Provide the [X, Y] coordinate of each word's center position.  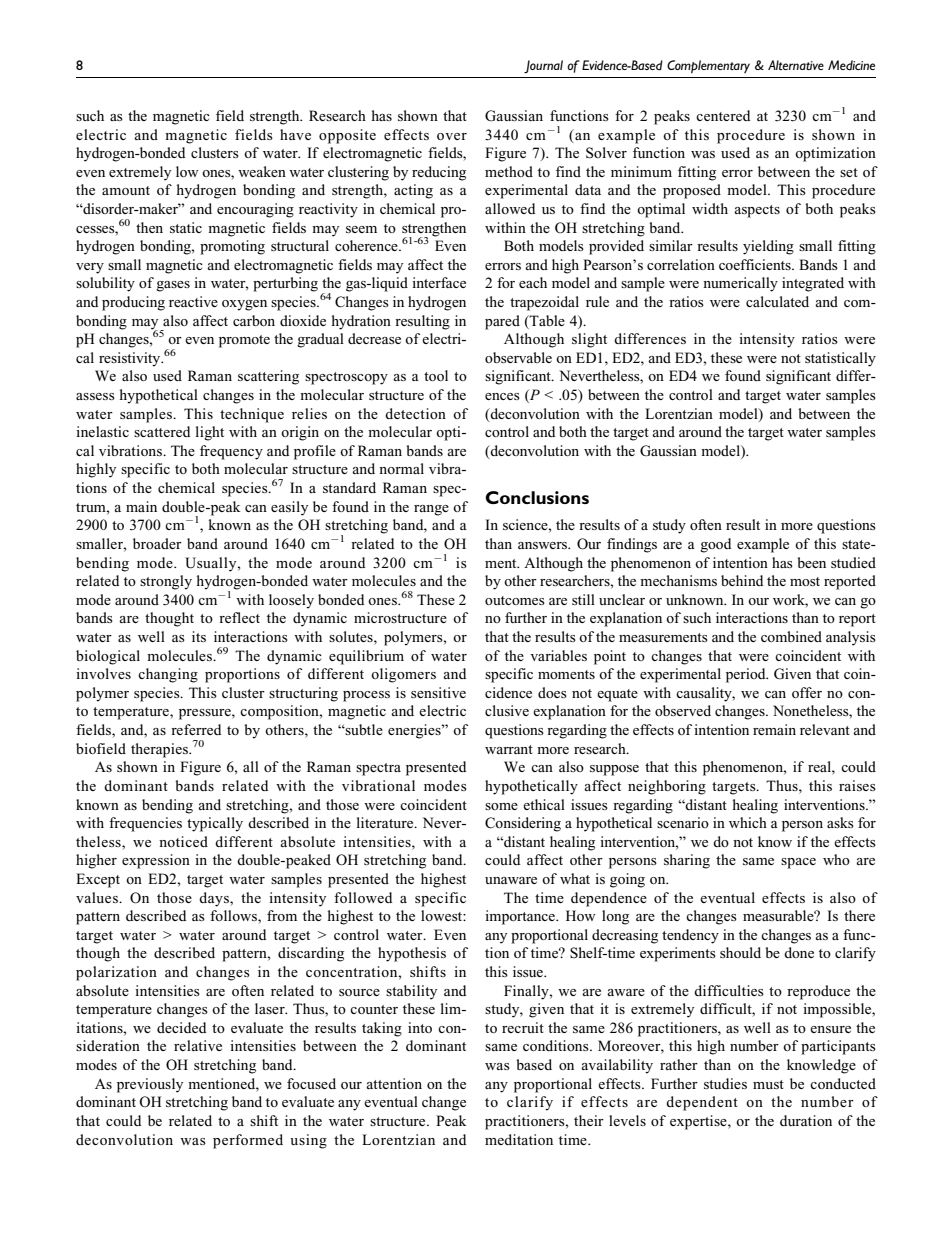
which [748, 822]
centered [723, 115]
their [589, 1120]
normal [401, 468]
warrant [509, 749]
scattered [162, 431]
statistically [840, 359]
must [768, 1084]
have [295, 134]
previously [150, 1085]
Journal [543, 66]
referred [196, 729]
